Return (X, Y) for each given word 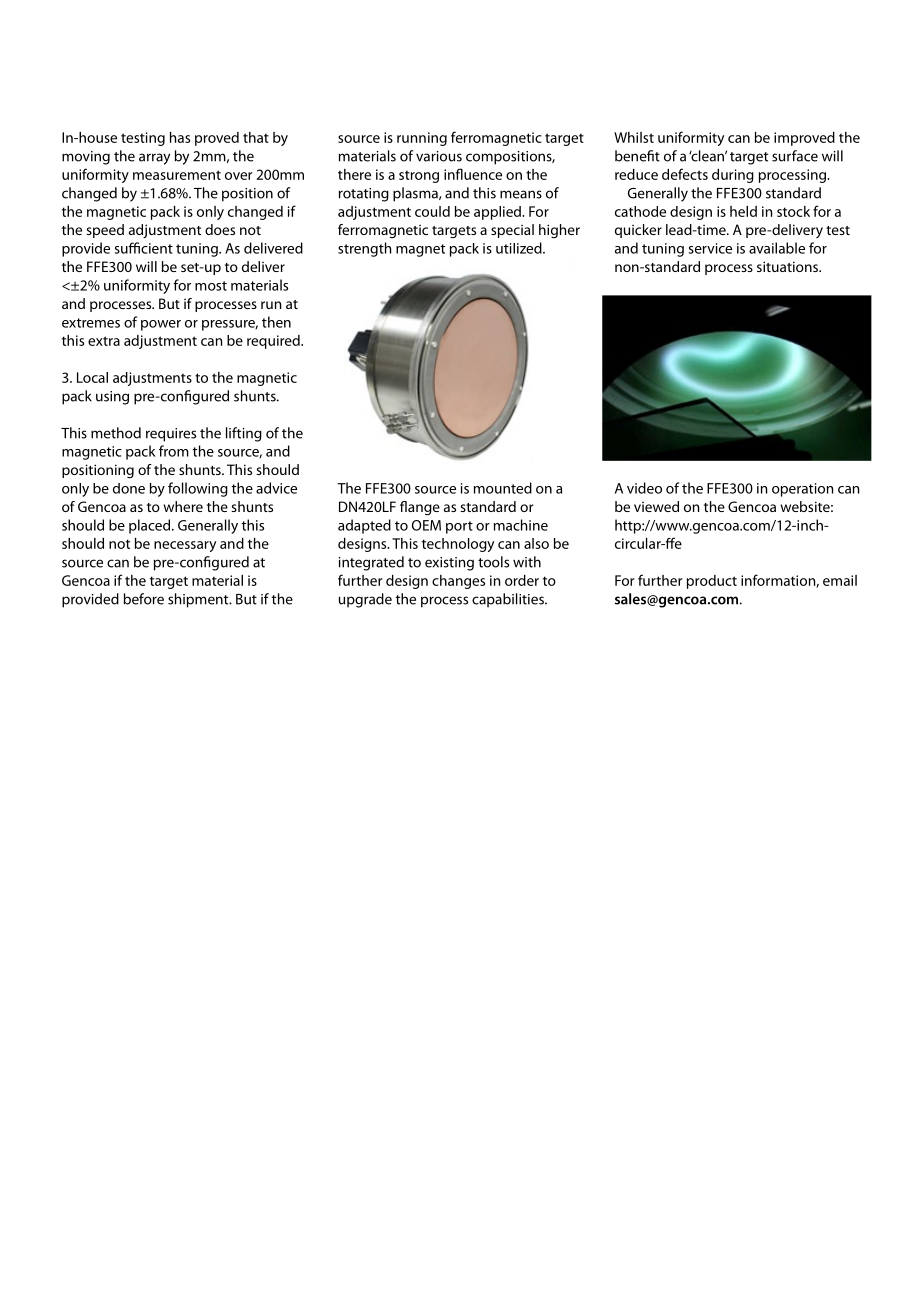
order (522, 580)
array (154, 159)
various (439, 156)
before (144, 599)
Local (92, 377)
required (274, 342)
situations (788, 266)
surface (795, 156)
